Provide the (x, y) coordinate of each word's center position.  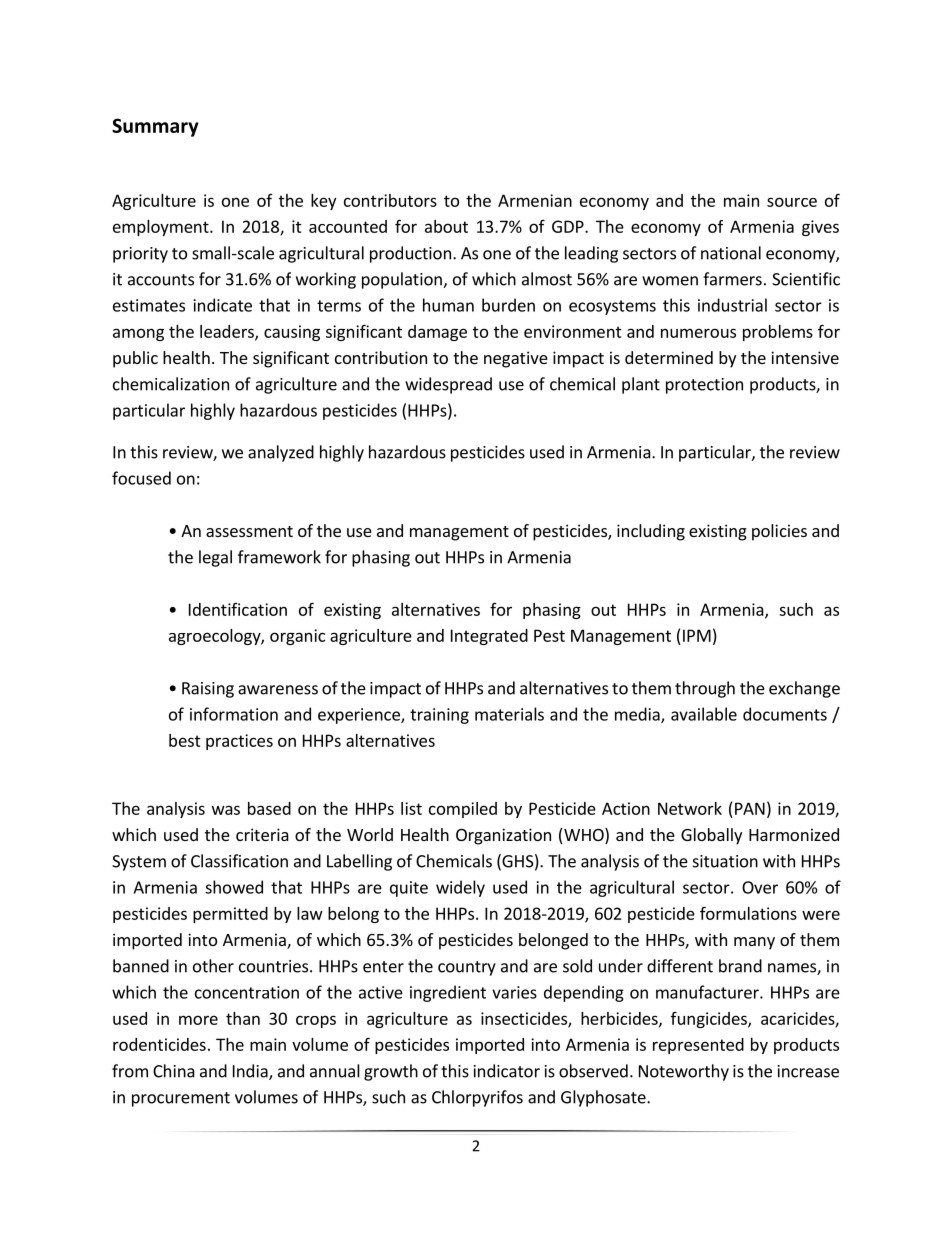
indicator (507, 1071)
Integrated (489, 637)
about (446, 226)
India (251, 1072)
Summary (155, 127)
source (792, 202)
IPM (697, 635)
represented (698, 1046)
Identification (238, 609)
